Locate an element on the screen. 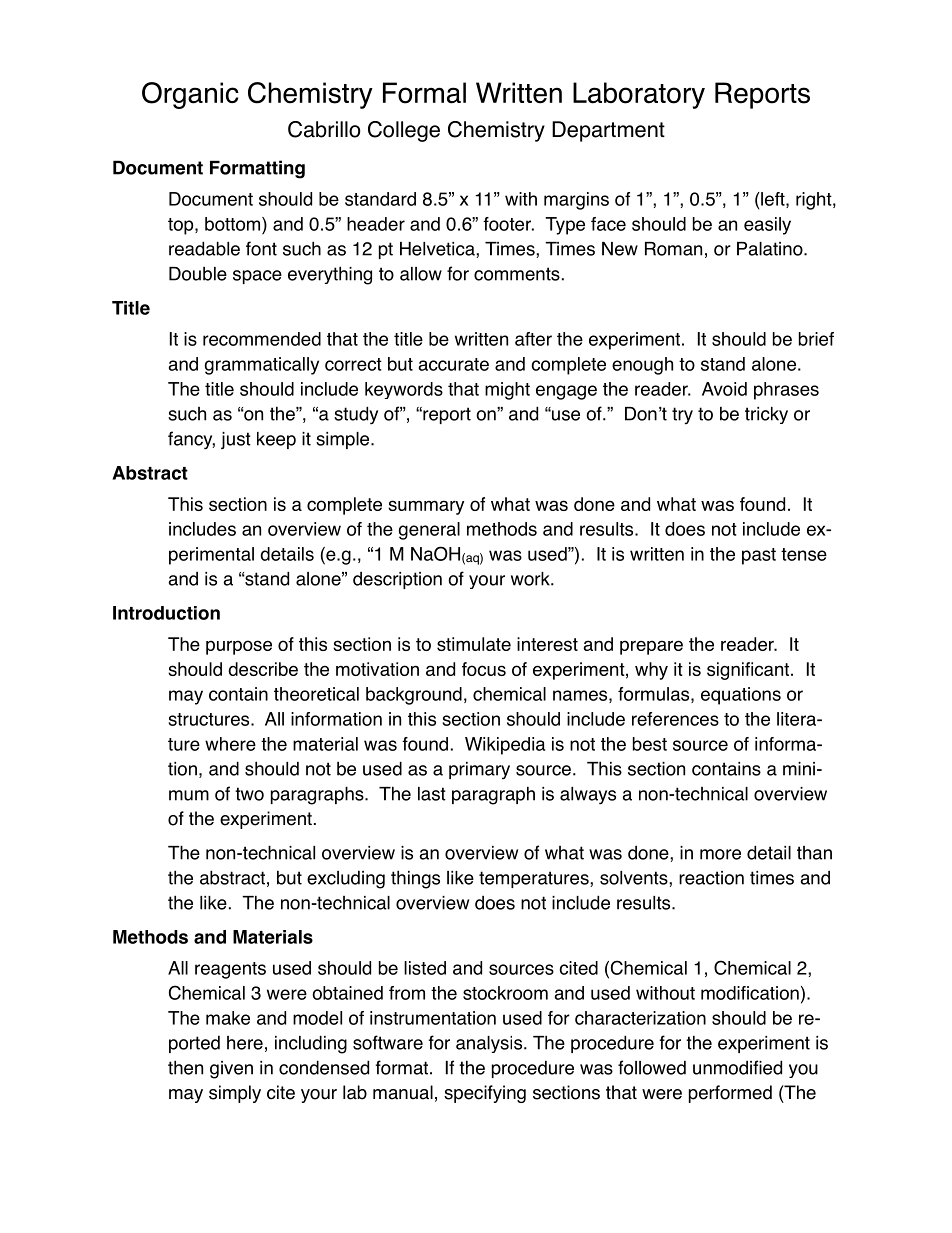  grammatically is located at coordinates (262, 366).
